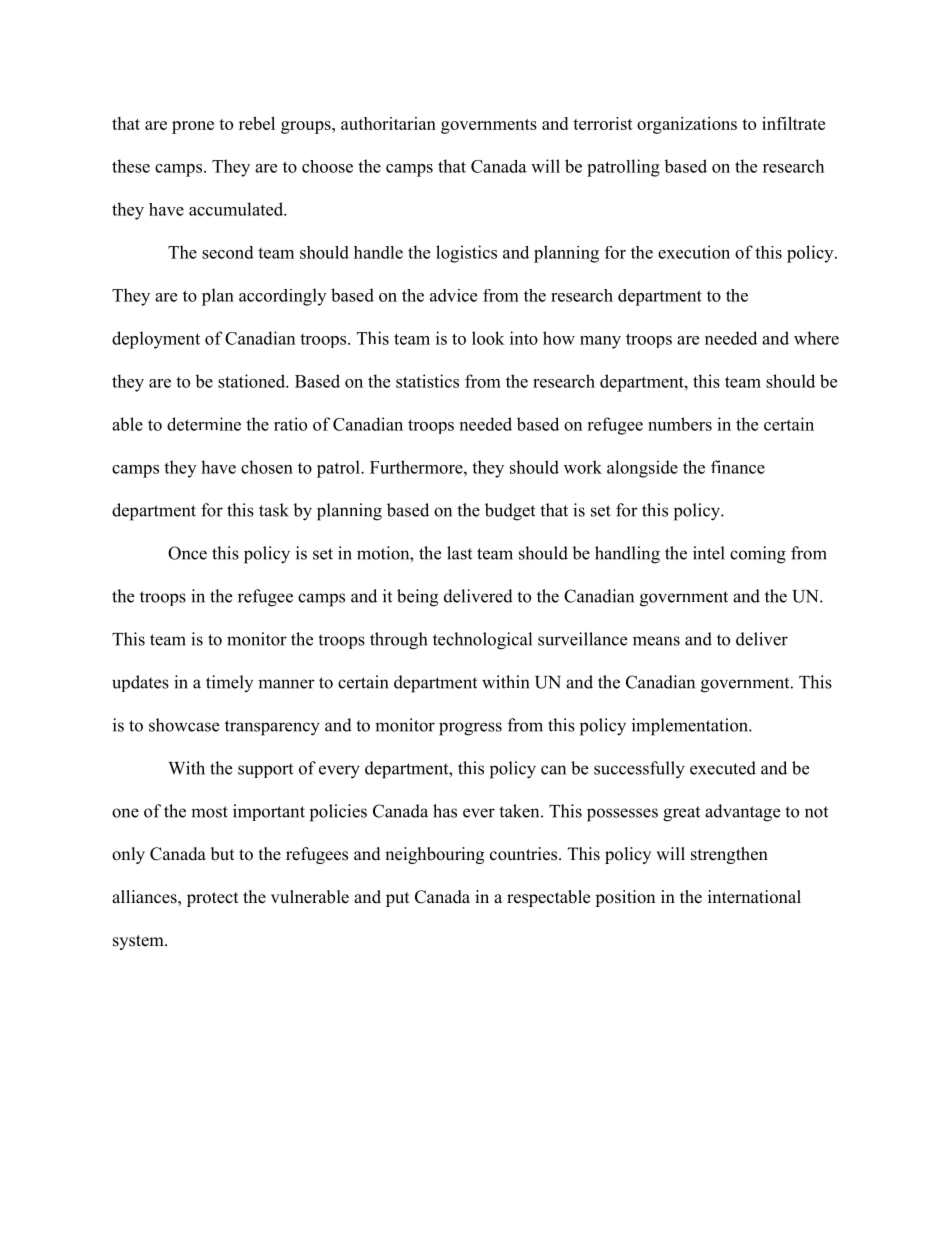  I want to click on where, so click(816, 338).
